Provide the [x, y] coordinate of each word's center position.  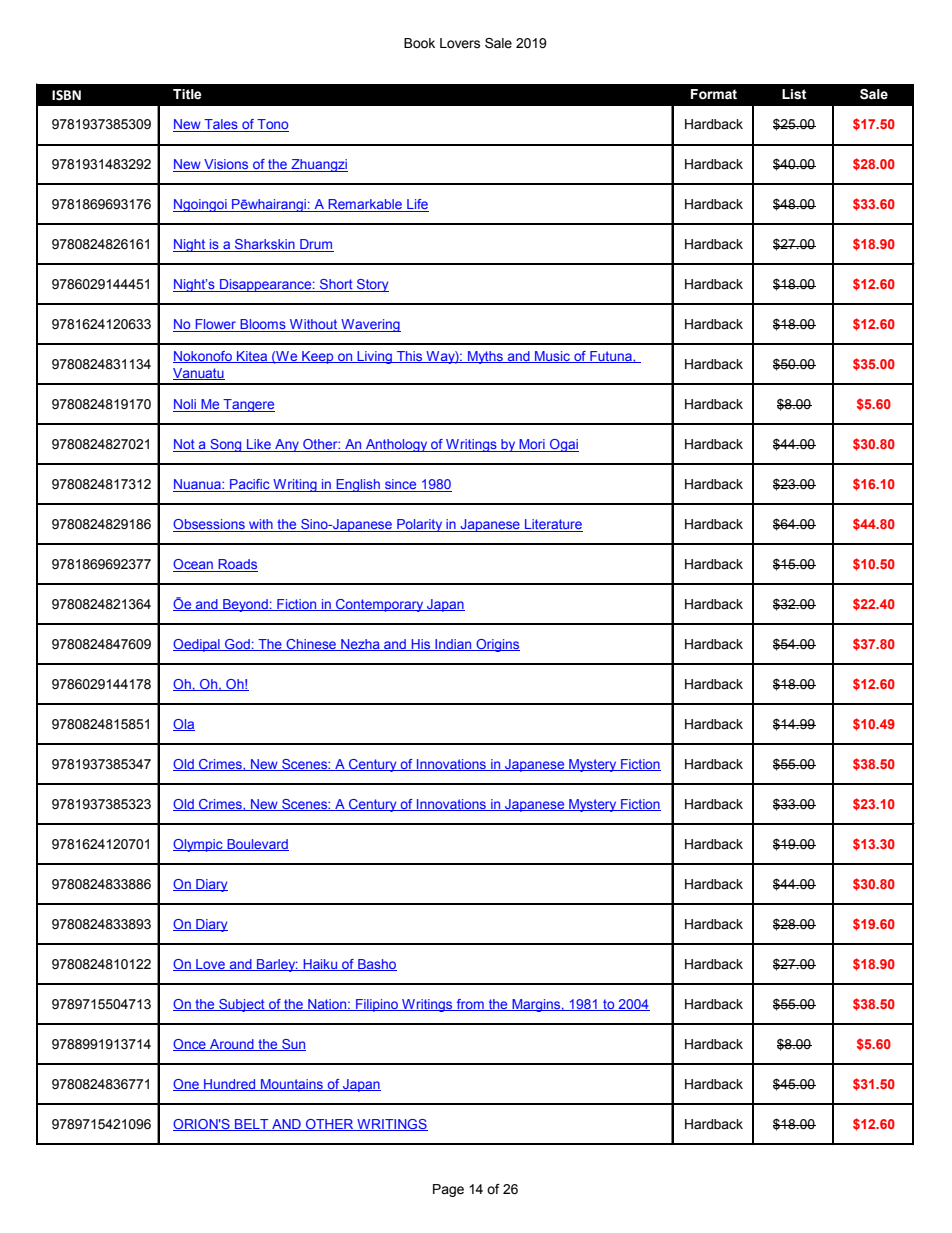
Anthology [397, 445]
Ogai [563, 445]
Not [185, 445]
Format [714, 94]
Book [419, 43]
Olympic [199, 845]
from [470, 1005]
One [187, 1085]
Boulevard [257, 845]
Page [448, 1190]
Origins [497, 645]
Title [187, 94]
